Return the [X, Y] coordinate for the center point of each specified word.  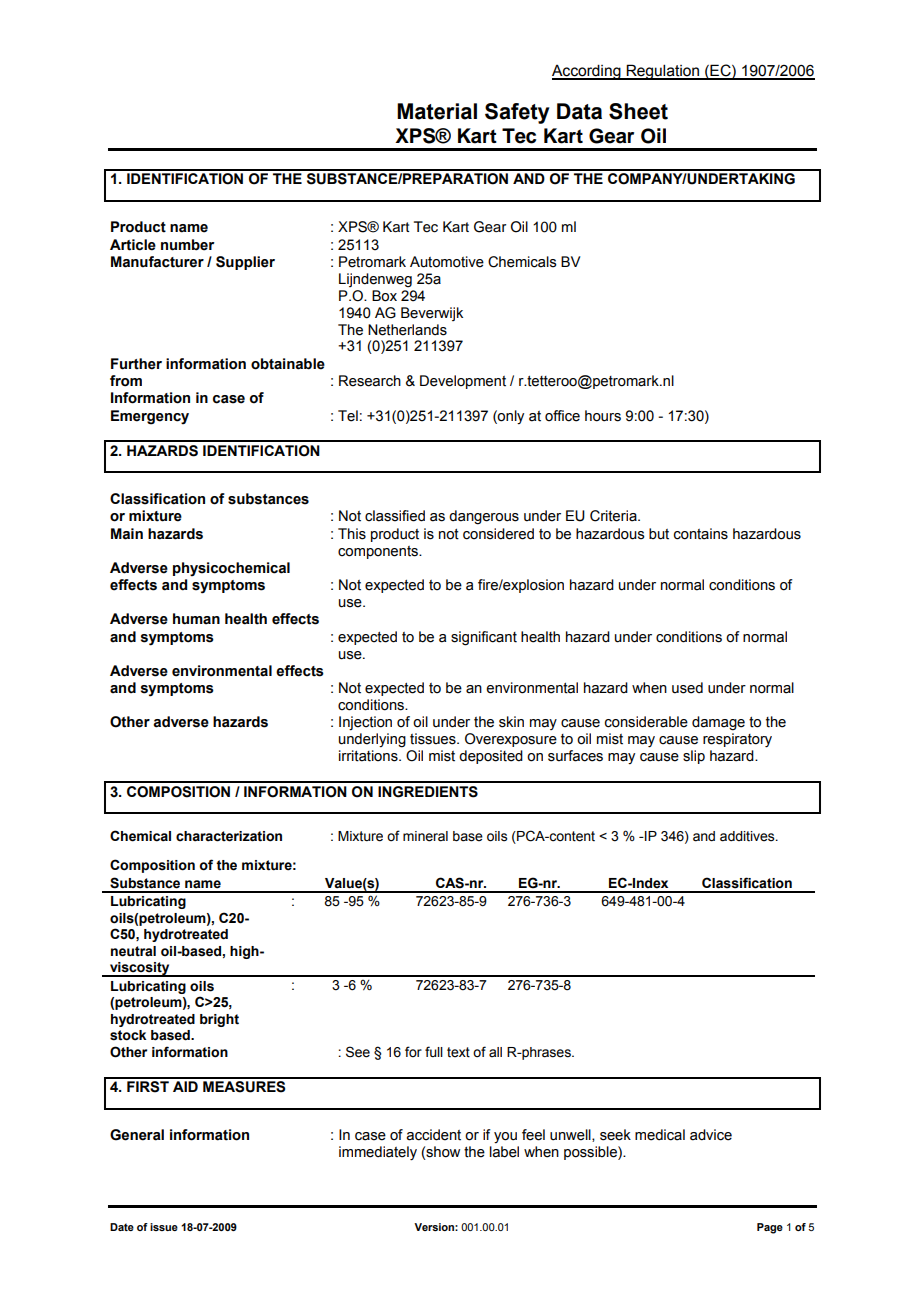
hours [603, 416]
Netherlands [407, 330]
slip [694, 757]
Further [136, 364]
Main [127, 534]
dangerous [484, 517]
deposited [491, 757]
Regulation [663, 72]
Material [437, 111]
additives [748, 836]
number [188, 245]
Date [122, 1227]
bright [219, 1020]
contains [701, 534]
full [434, 1051]
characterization [229, 836]
